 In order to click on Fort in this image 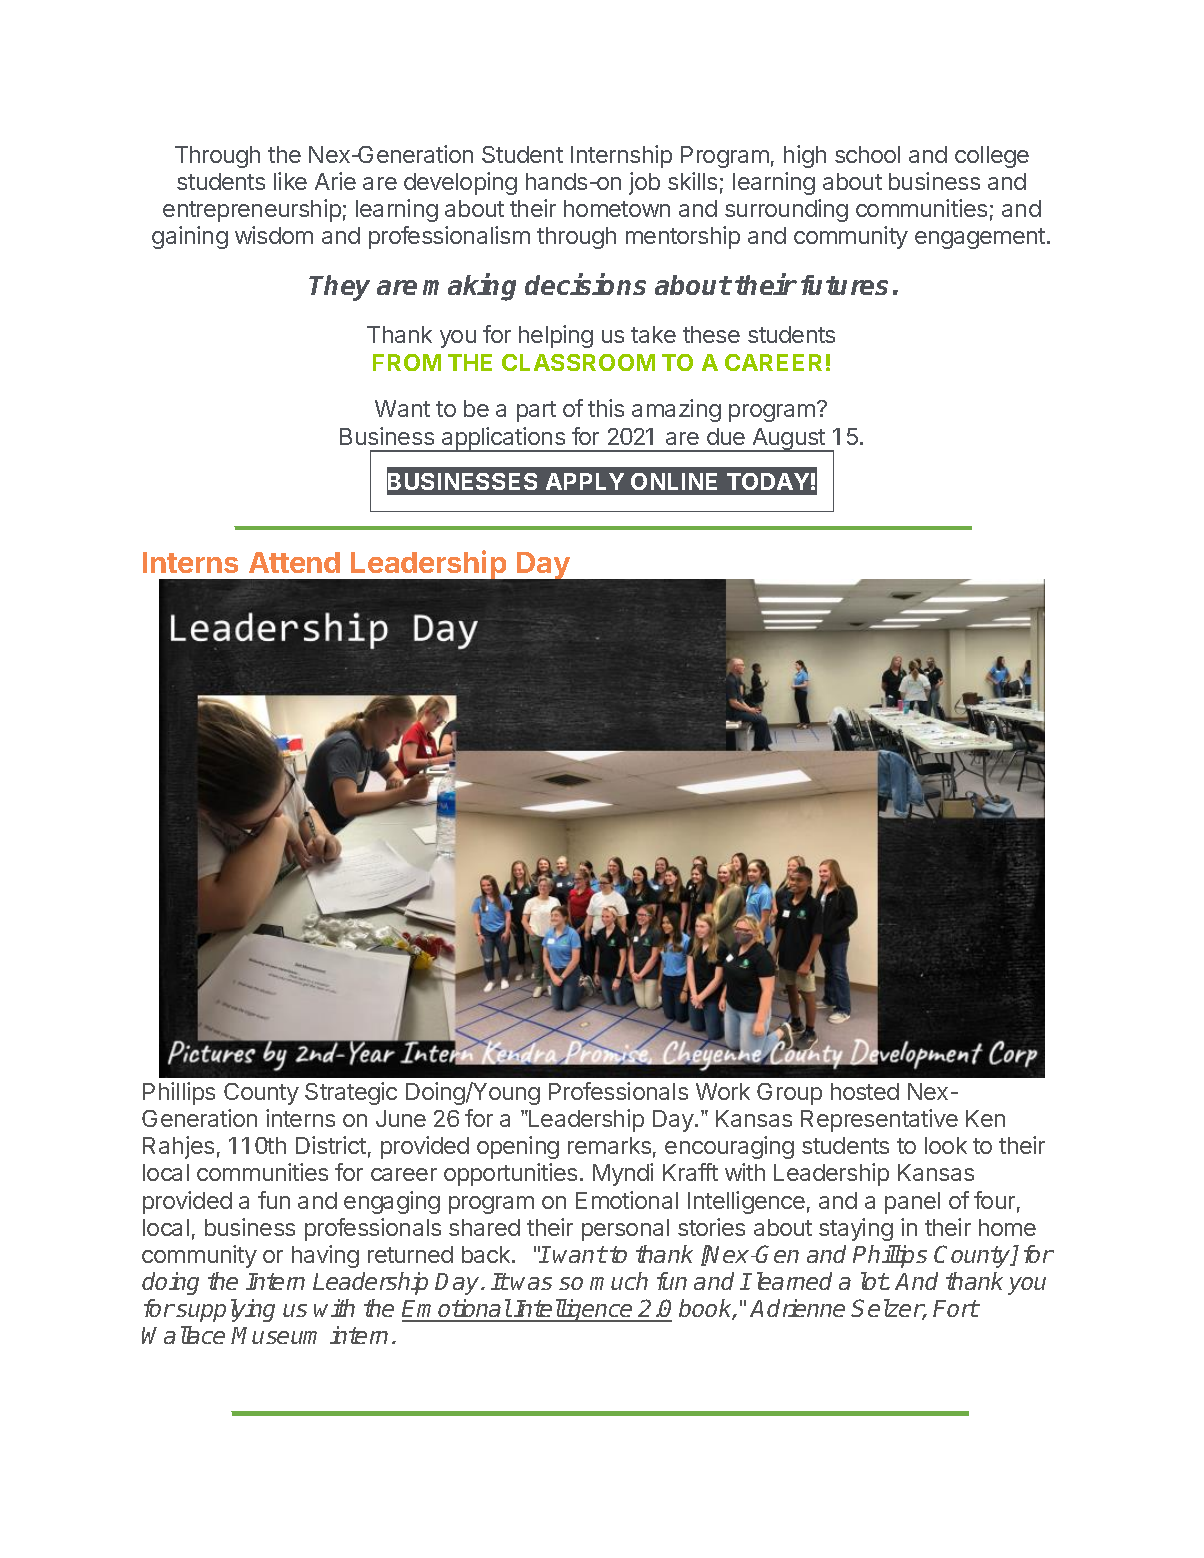, I will do `click(956, 1308)`.
